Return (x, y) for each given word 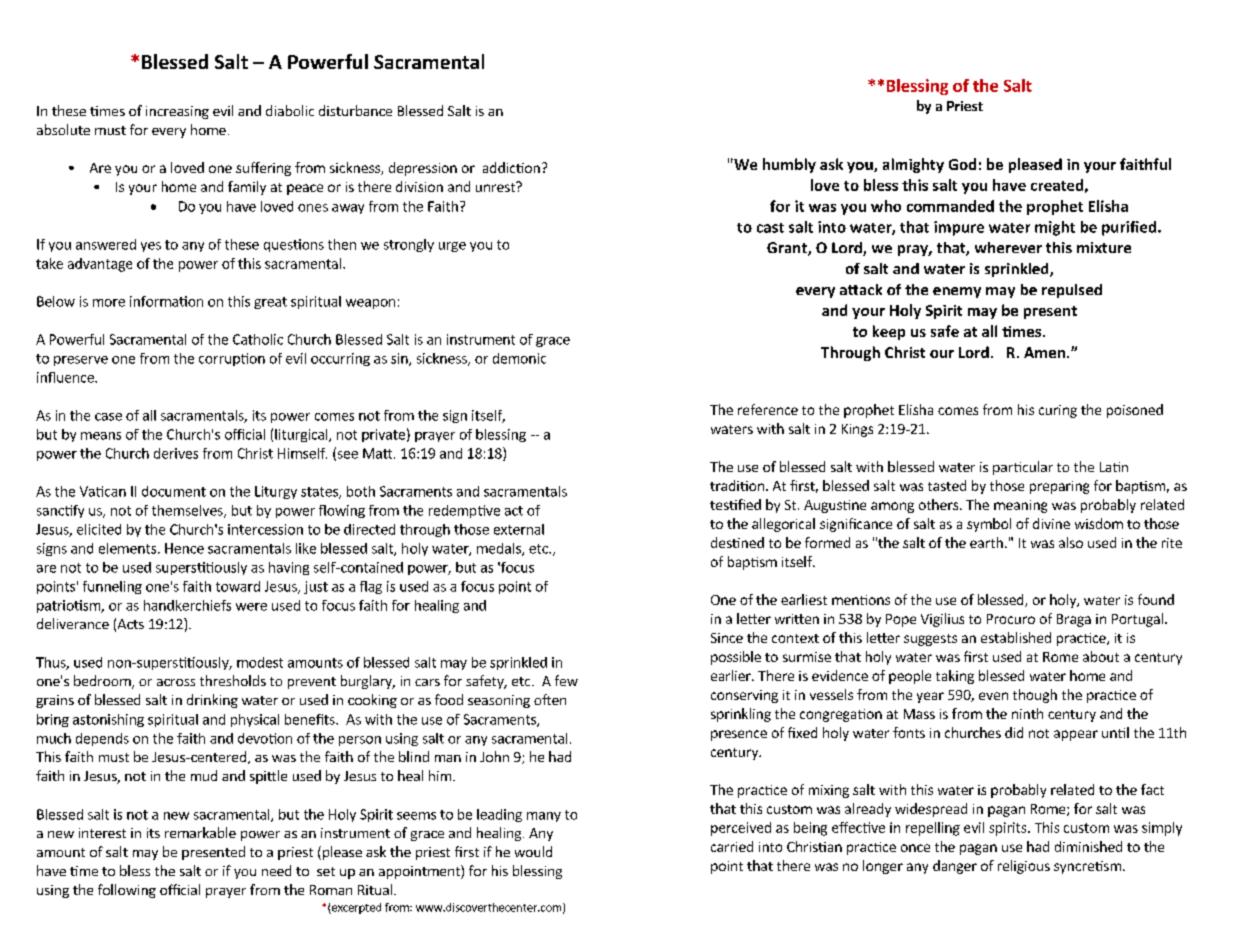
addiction (511, 167)
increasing (177, 112)
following (127, 891)
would (533, 851)
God (962, 164)
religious (1024, 867)
